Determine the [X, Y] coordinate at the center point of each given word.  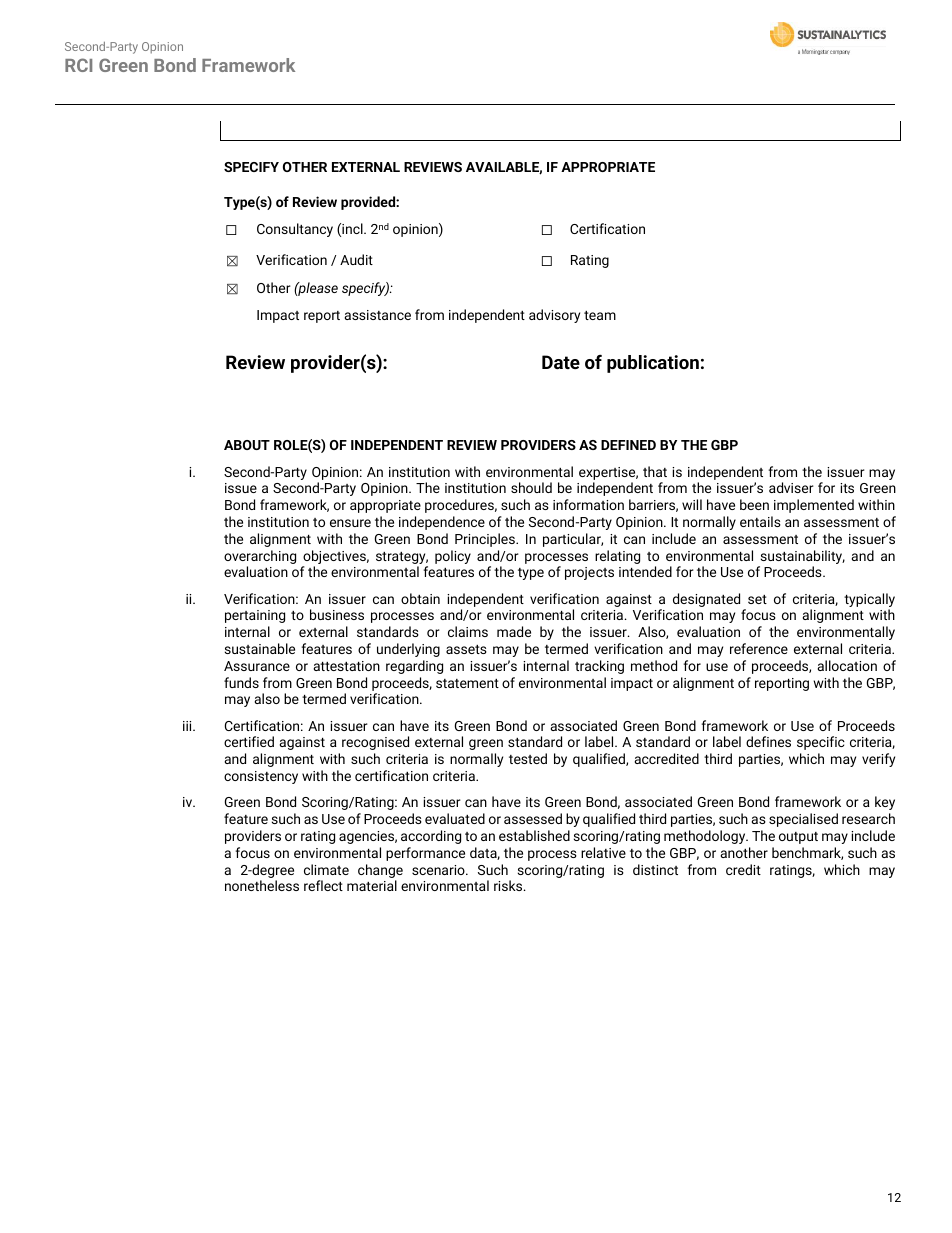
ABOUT [247, 445]
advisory [554, 316]
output [798, 838]
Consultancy [295, 230]
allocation [847, 665]
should [531, 487]
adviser [791, 487]
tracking [599, 667]
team [600, 315]
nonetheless [262, 885]
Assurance [257, 666]
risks [509, 885]
